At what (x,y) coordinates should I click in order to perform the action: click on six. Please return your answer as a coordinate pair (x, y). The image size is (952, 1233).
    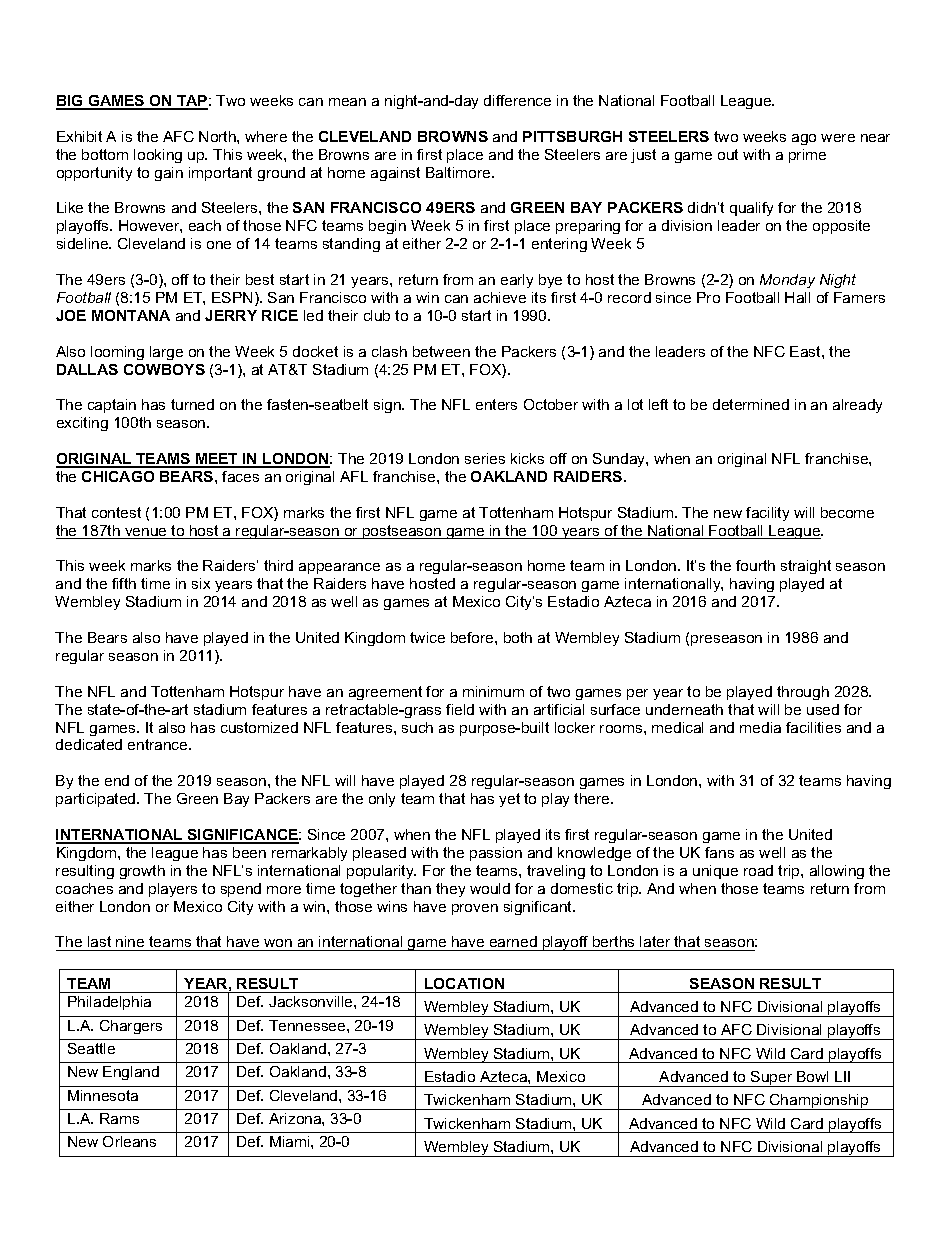
    Looking at the image, I should click on (201, 583).
